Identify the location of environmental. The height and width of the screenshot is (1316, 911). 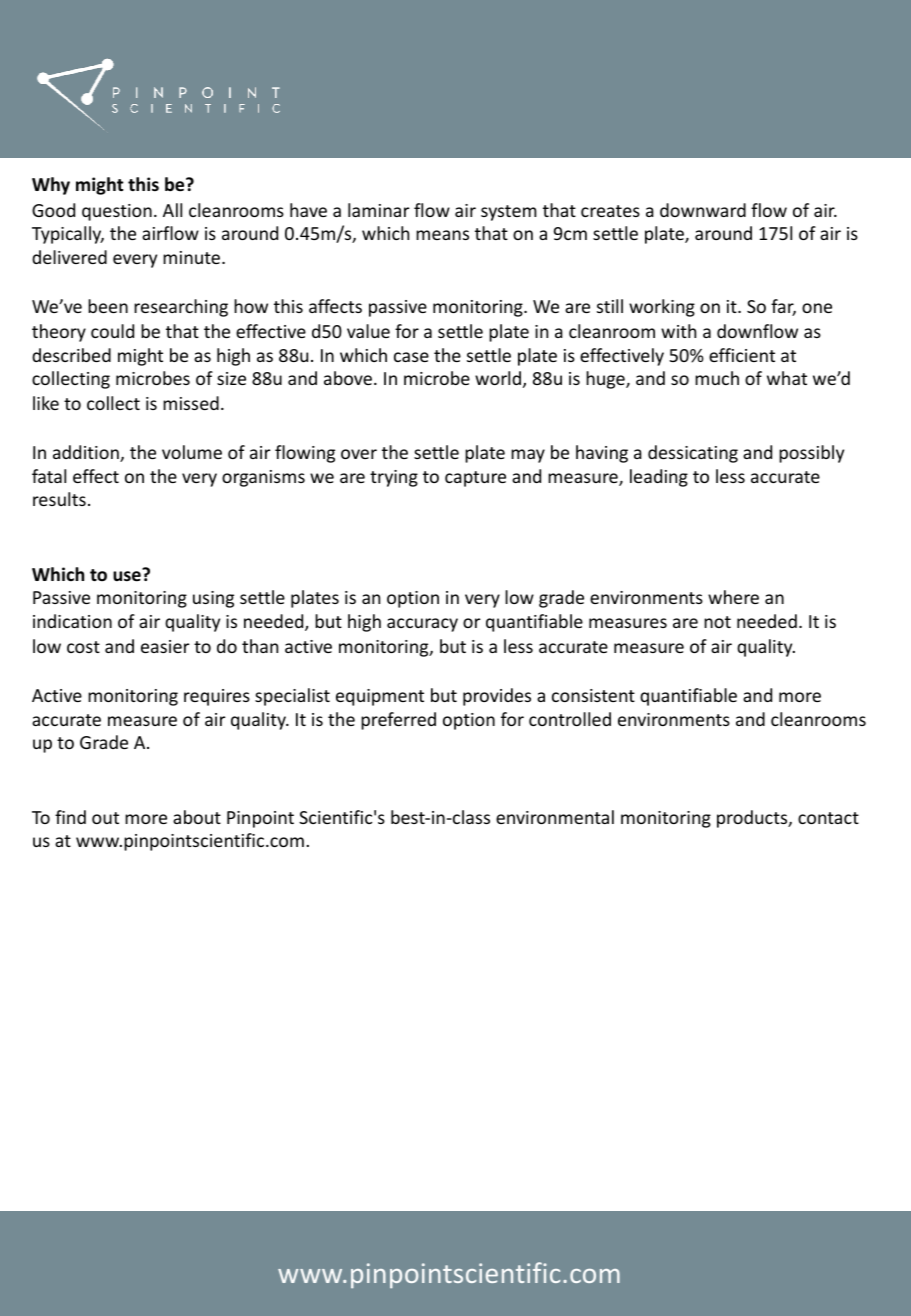
(555, 817).
